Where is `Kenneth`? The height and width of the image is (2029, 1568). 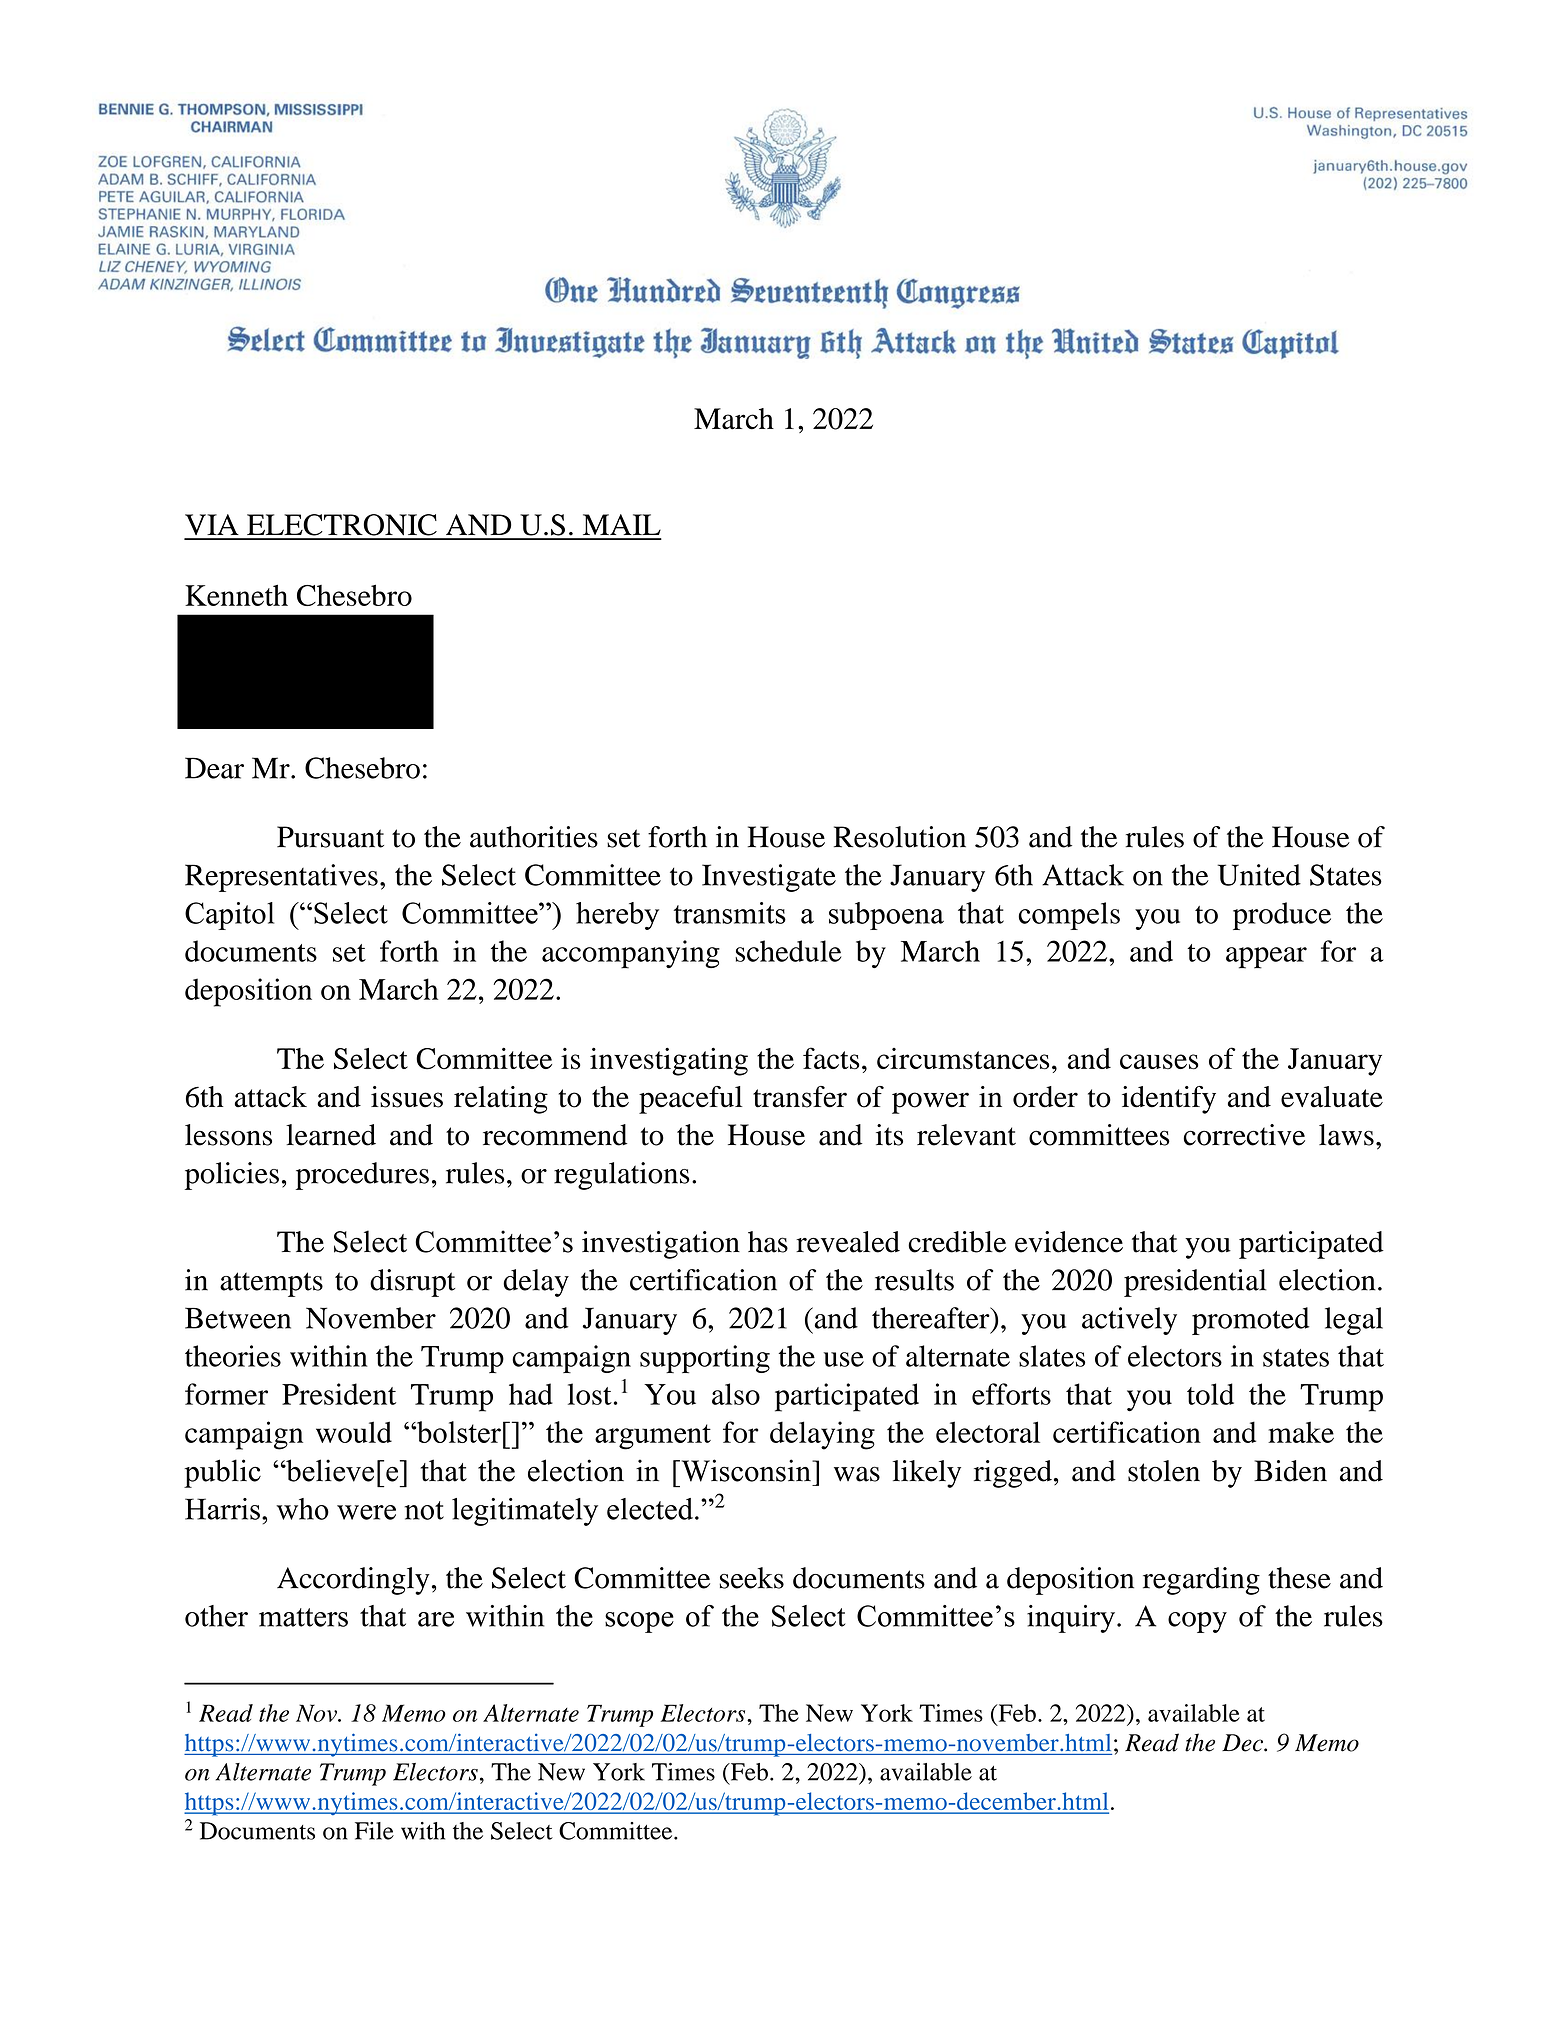
Kenneth is located at coordinates (236, 595).
